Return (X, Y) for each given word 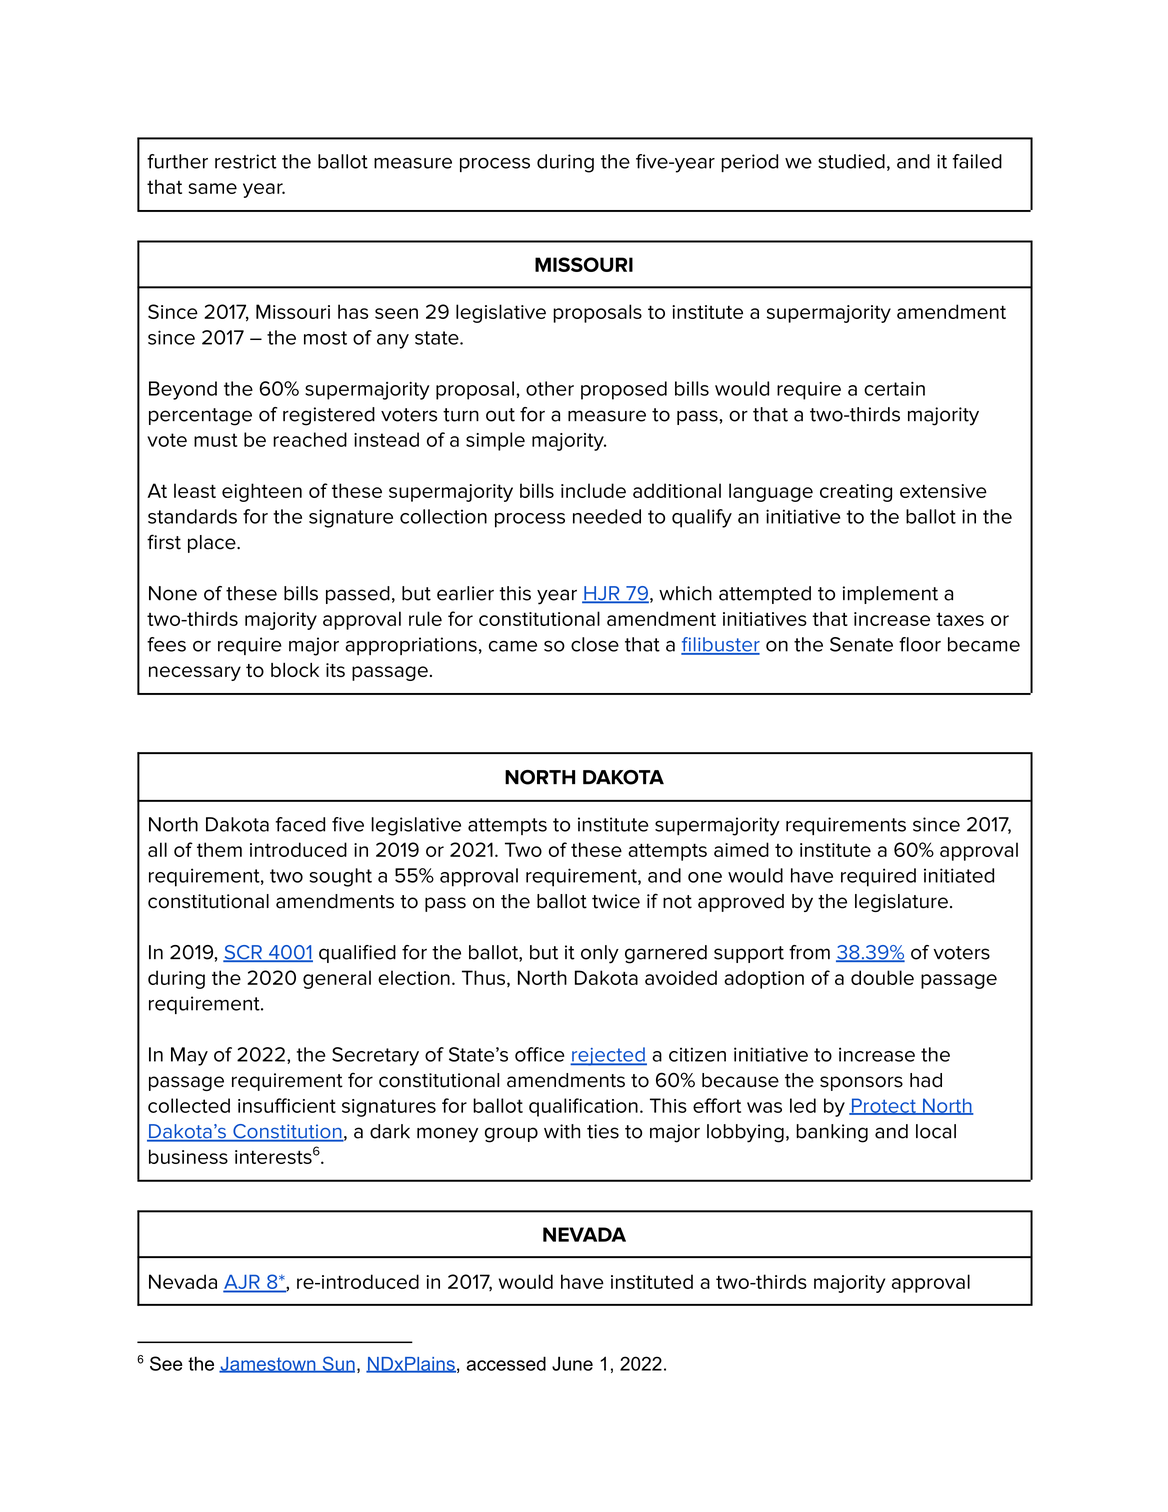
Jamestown (268, 1365)
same (212, 188)
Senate (861, 644)
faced (300, 824)
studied (851, 161)
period (749, 163)
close (595, 644)
